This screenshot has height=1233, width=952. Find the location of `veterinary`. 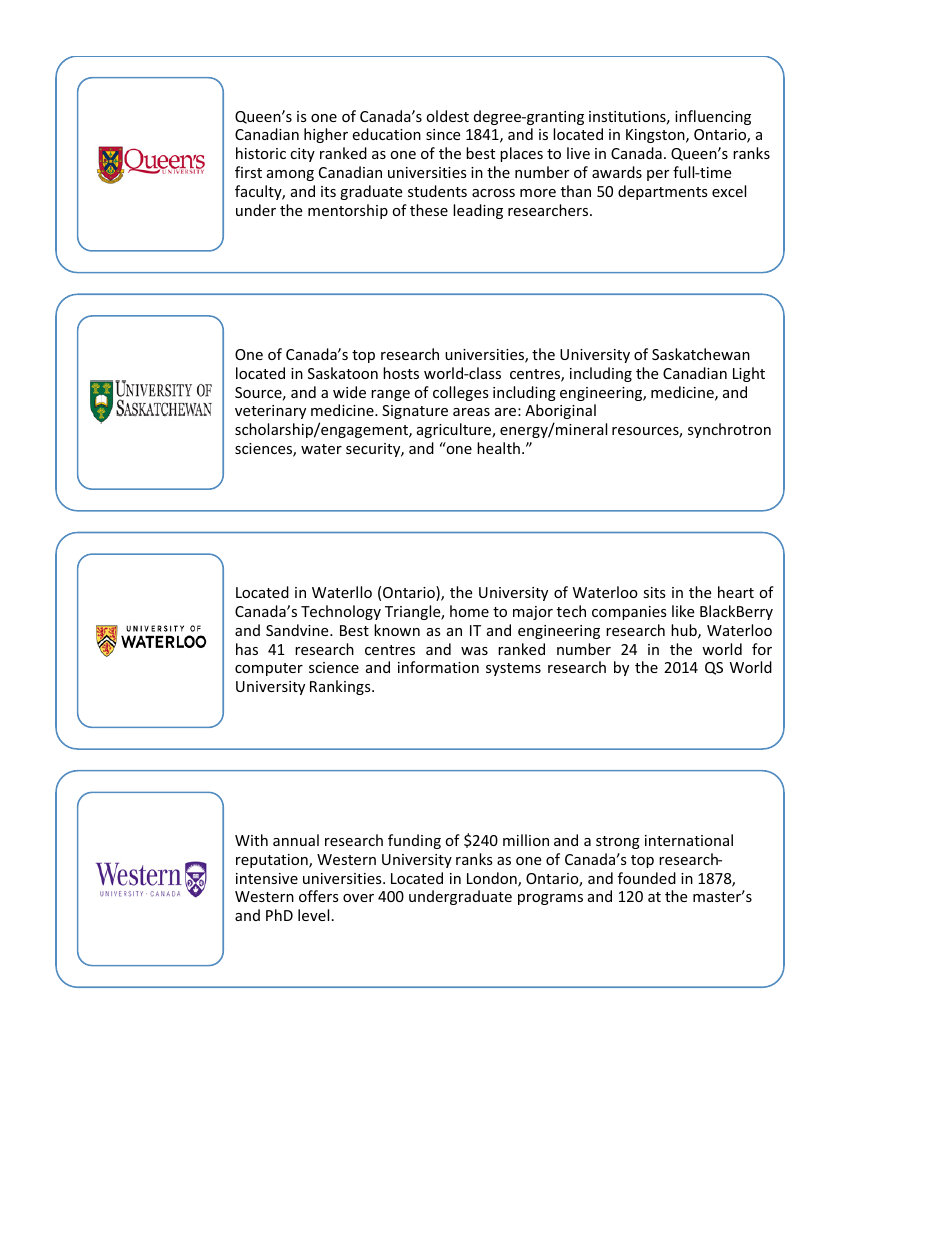

veterinary is located at coordinates (270, 412).
